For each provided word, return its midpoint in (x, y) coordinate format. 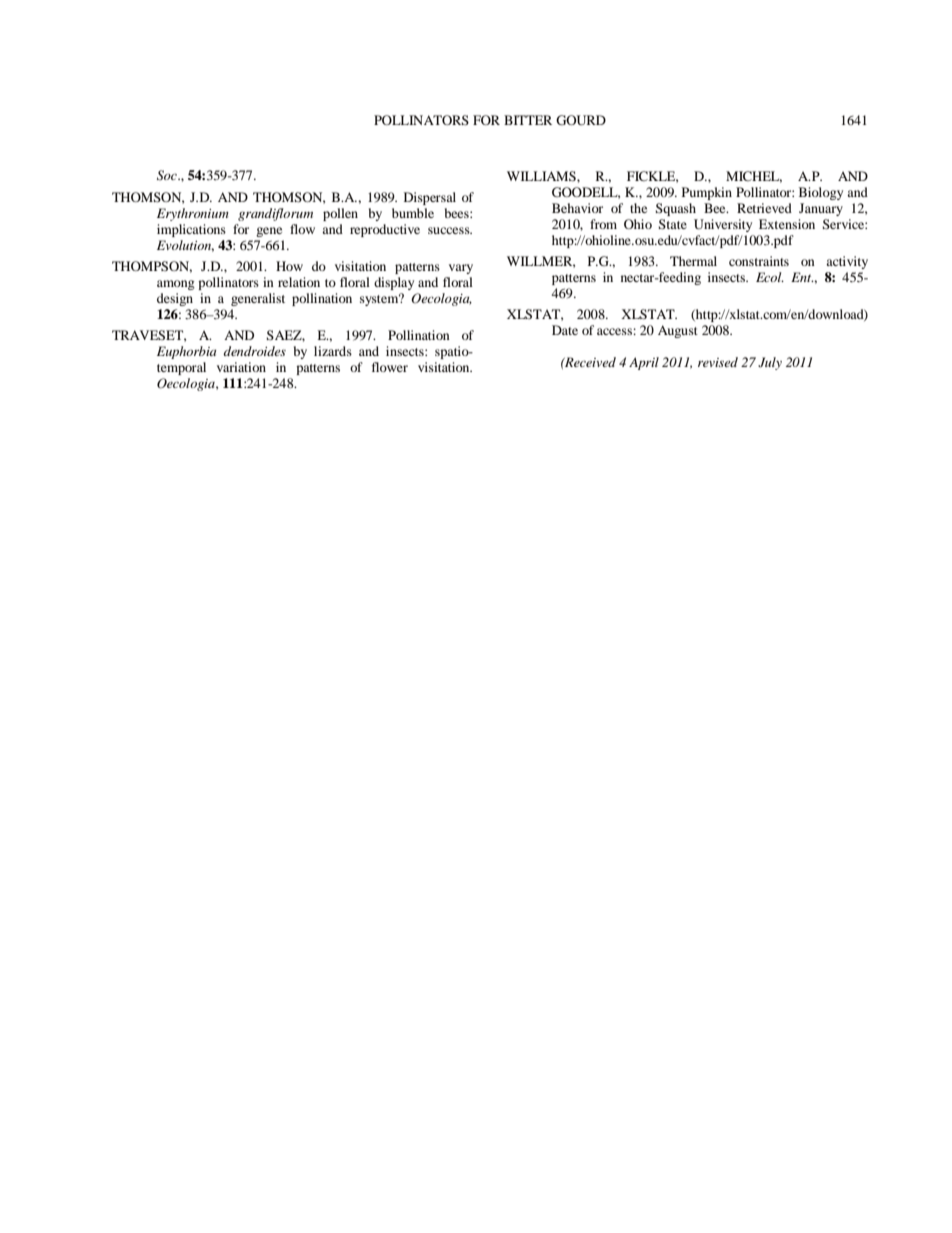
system (380, 299)
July (770, 363)
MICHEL (754, 177)
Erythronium (193, 214)
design (175, 299)
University (723, 225)
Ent (802, 277)
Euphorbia (186, 352)
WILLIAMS (542, 176)
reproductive (385, 230)
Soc (168, 175)
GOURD (581, 120)
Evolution (185, 246)
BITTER (528, 120)
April (644, 363)
